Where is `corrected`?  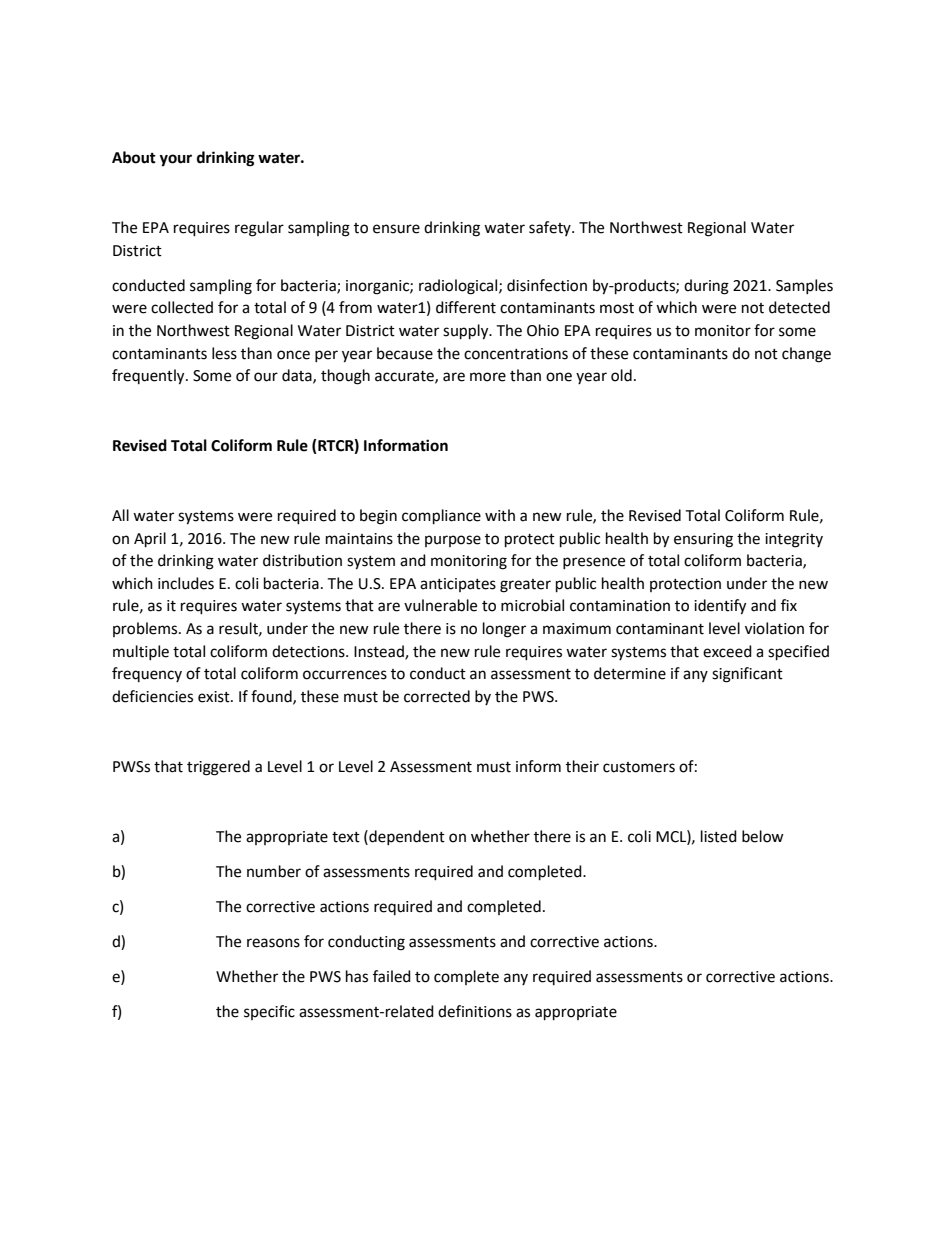 corrected is located at coordinates (437, 696).
